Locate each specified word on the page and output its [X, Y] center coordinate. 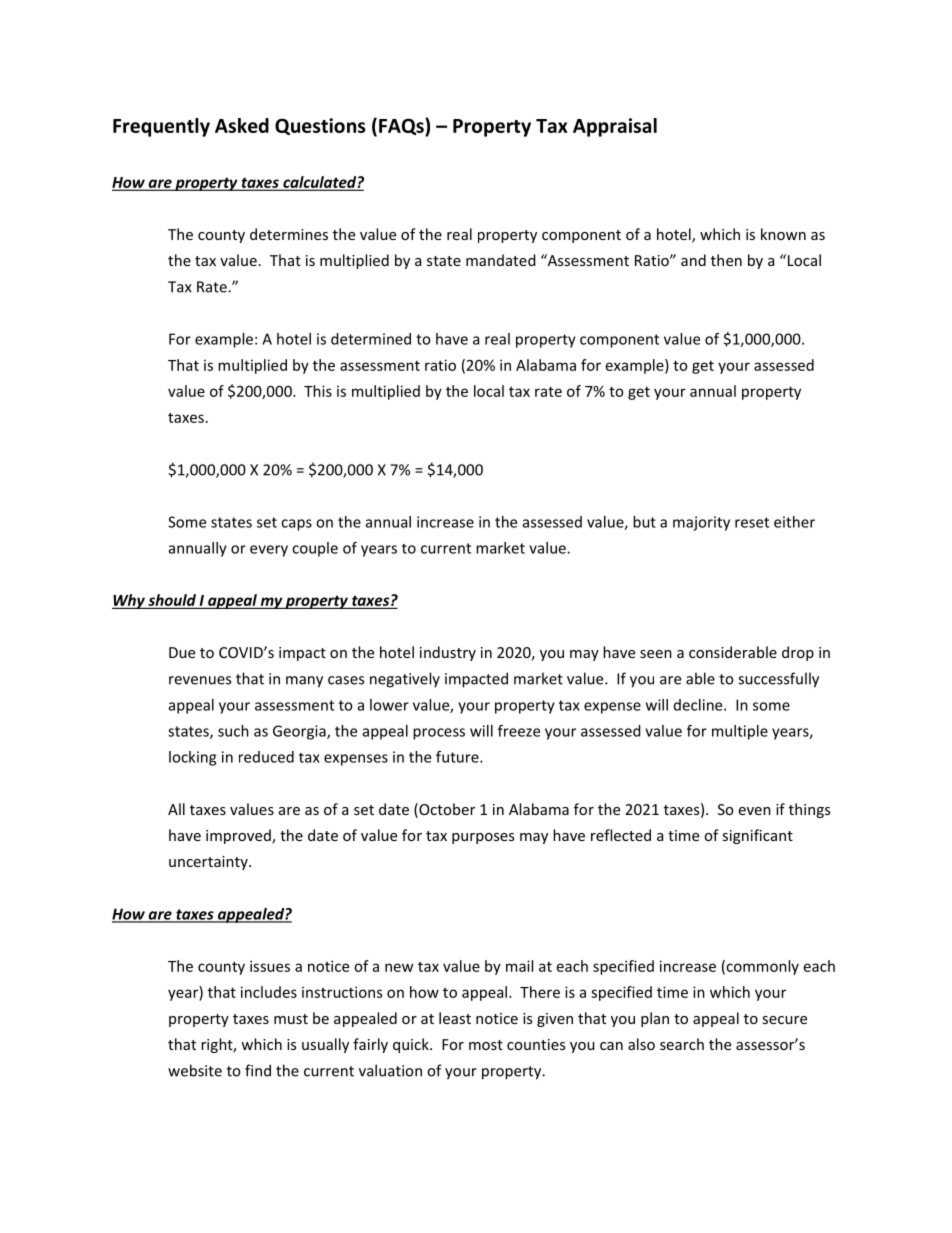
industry [448, 653]
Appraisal [615, 127]
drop [798, 653]
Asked [242, 125]
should [172, 600]
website [195, 1070]
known [783, 234]
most [486, 1045]
